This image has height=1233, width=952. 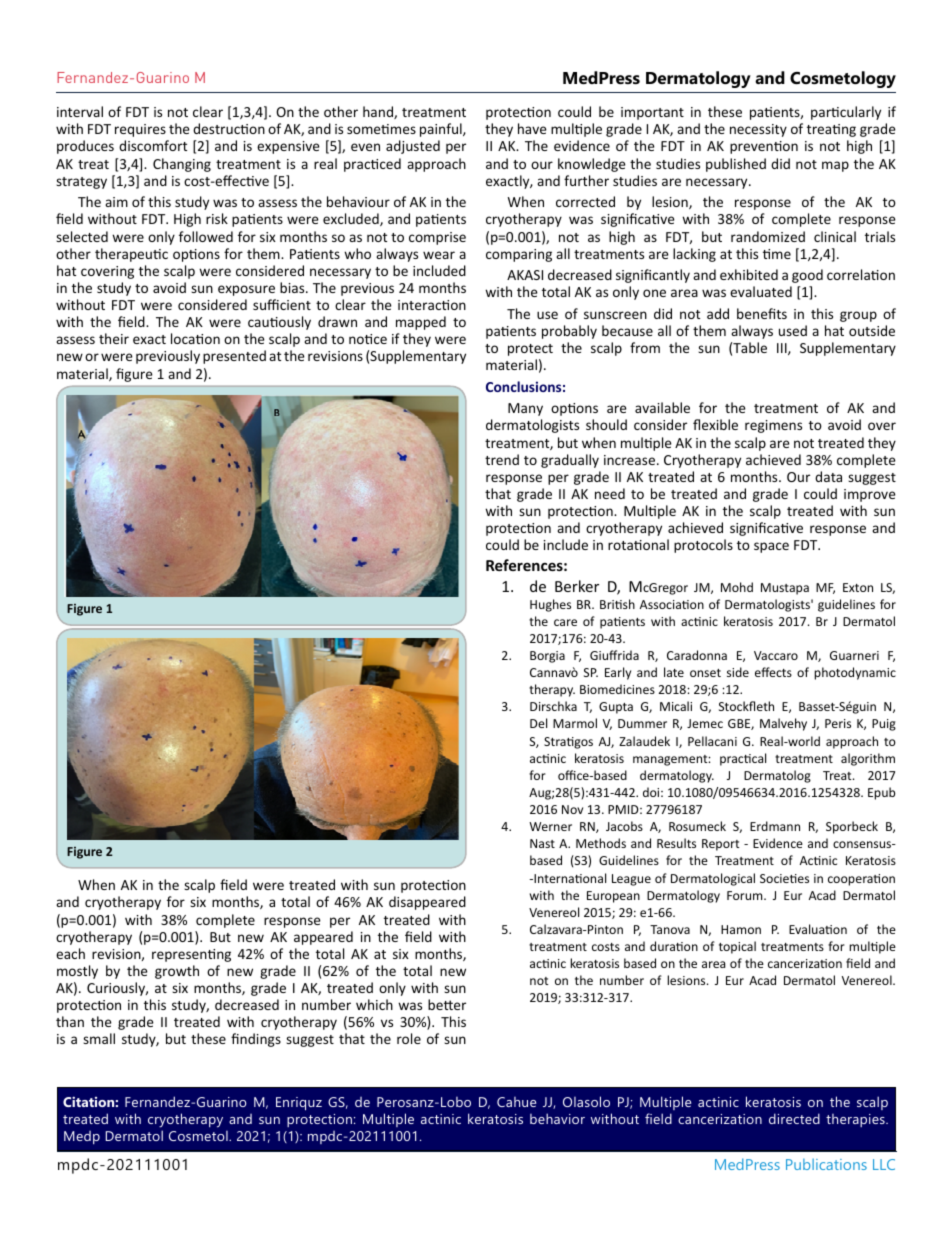 What do you see at coordinates (776, 655) in the image?
I see `Vaccaro` at bounding box center [776, 655].
